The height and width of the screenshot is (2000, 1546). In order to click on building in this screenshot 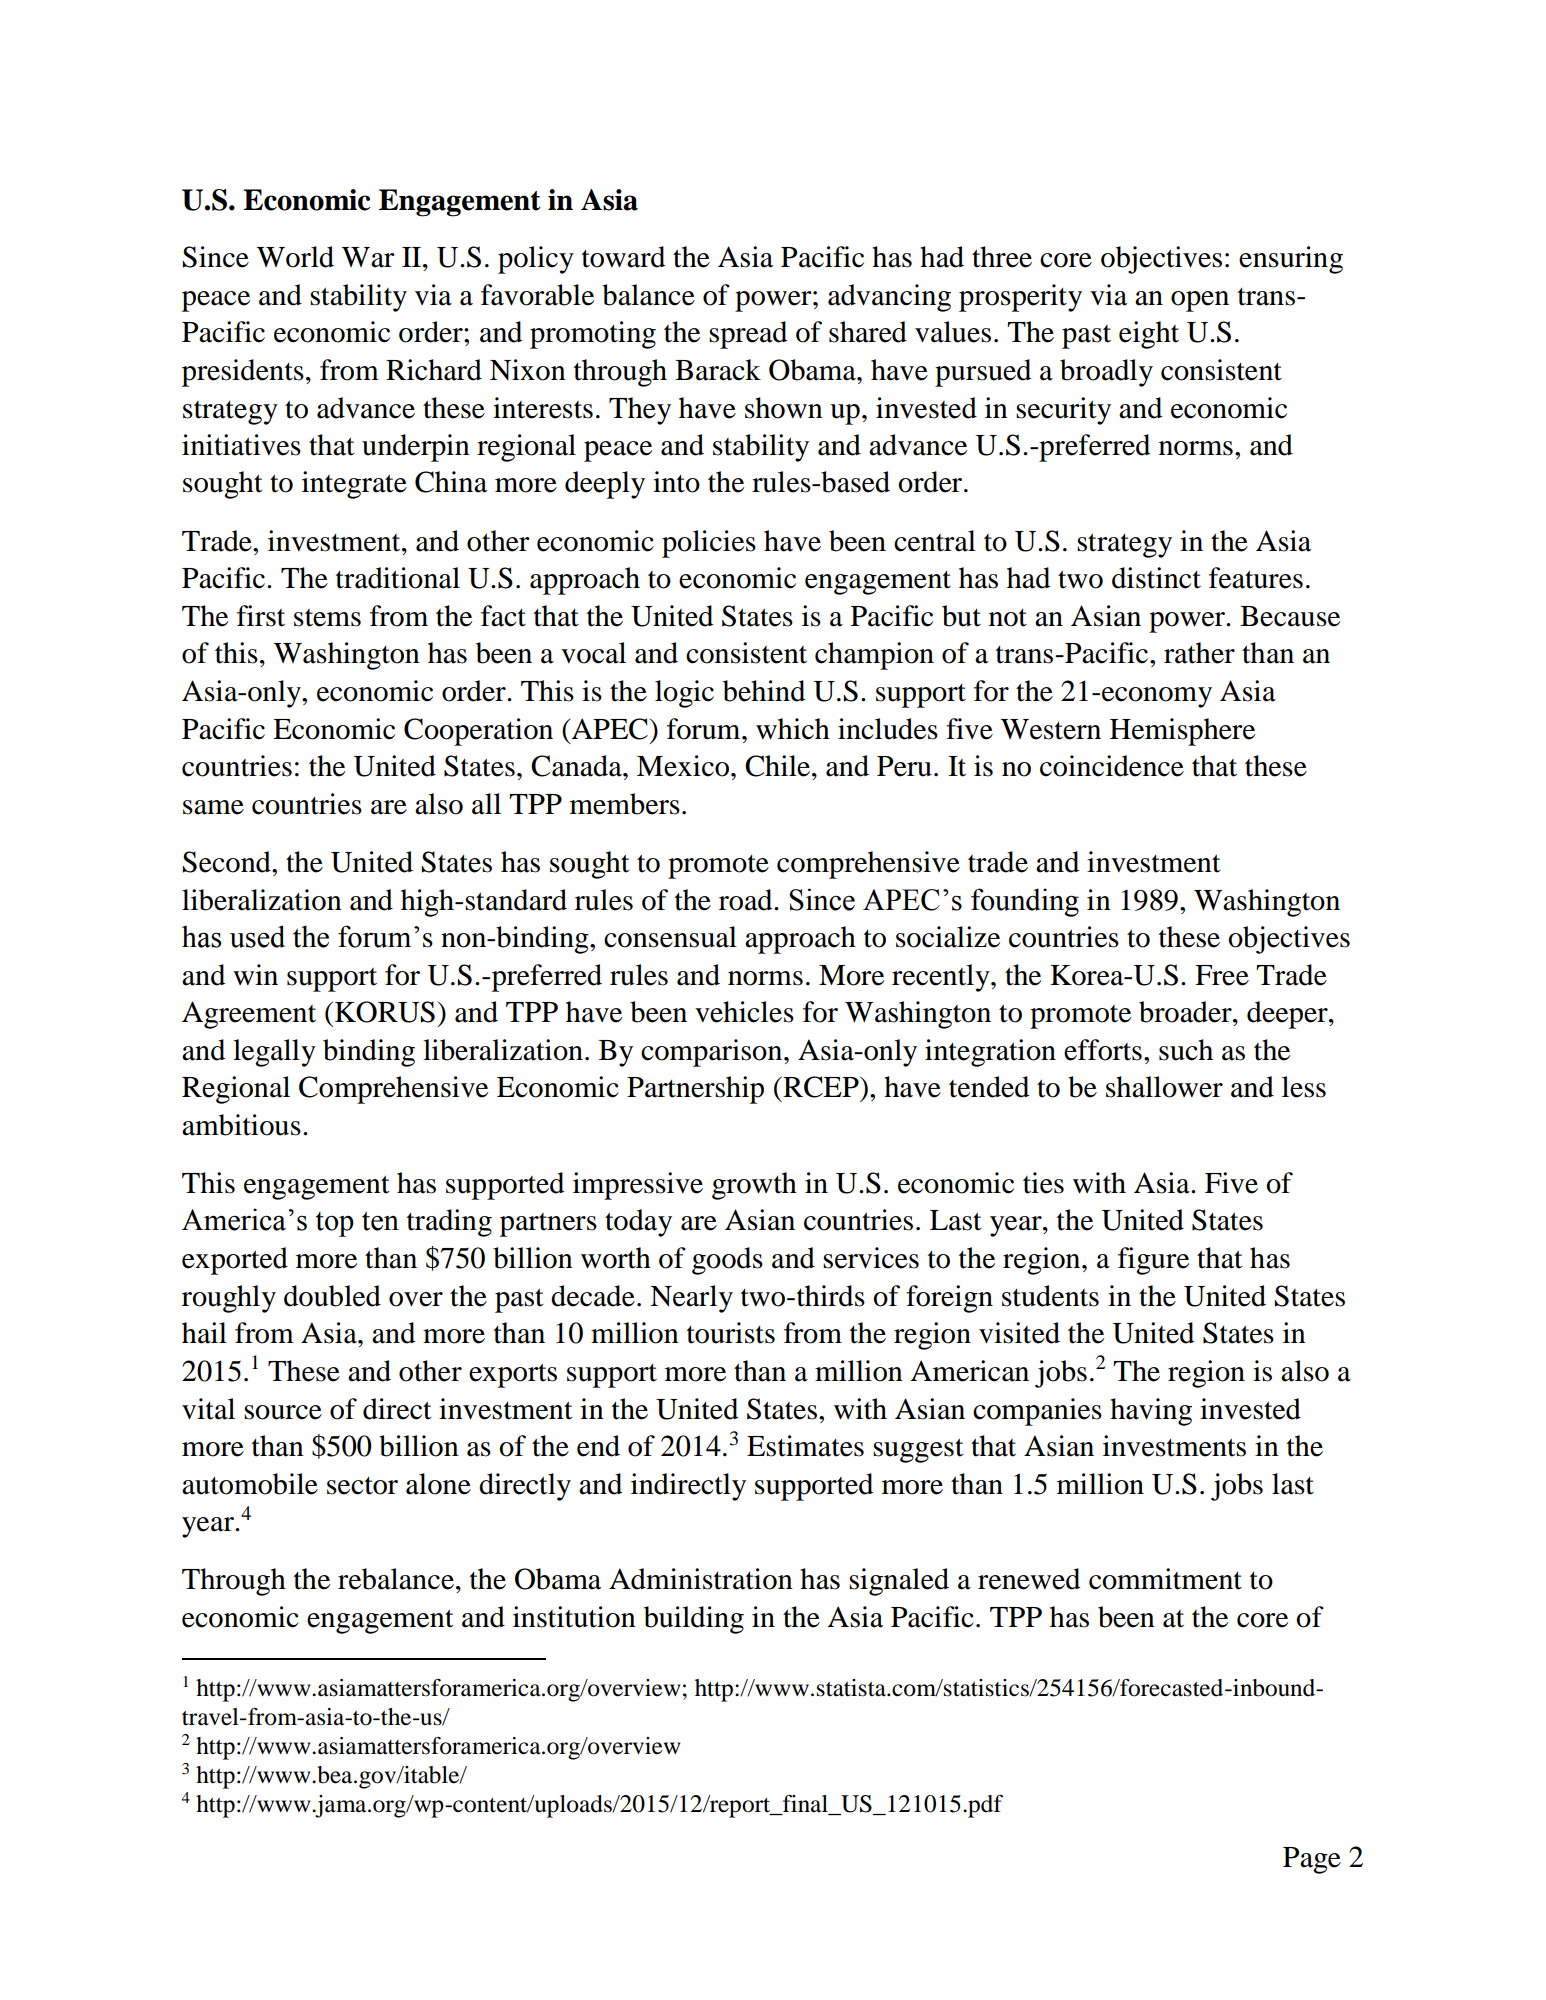, I will do `click(694, 1620)`.
